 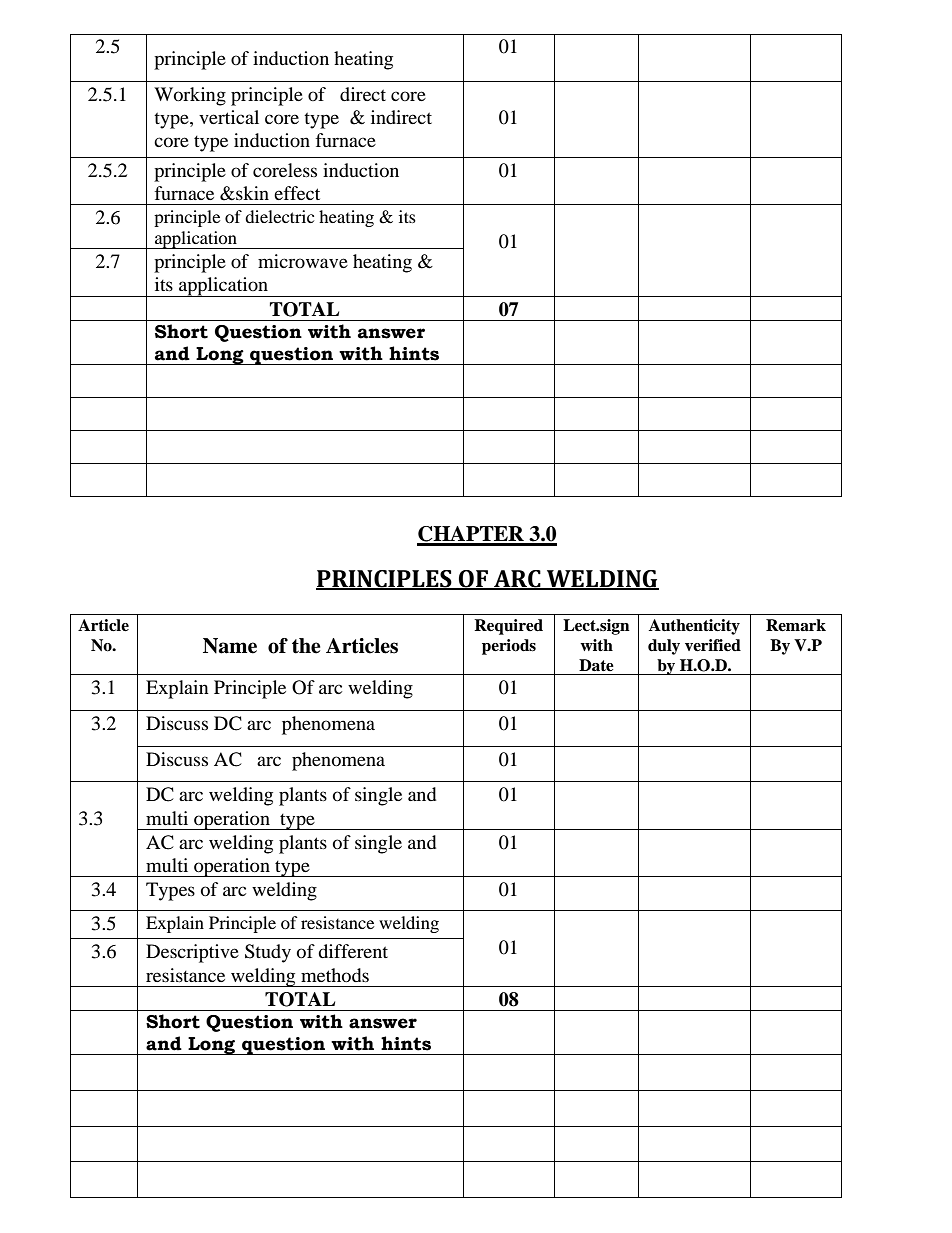 I want to click on Name, so click(x=230, y=646).
